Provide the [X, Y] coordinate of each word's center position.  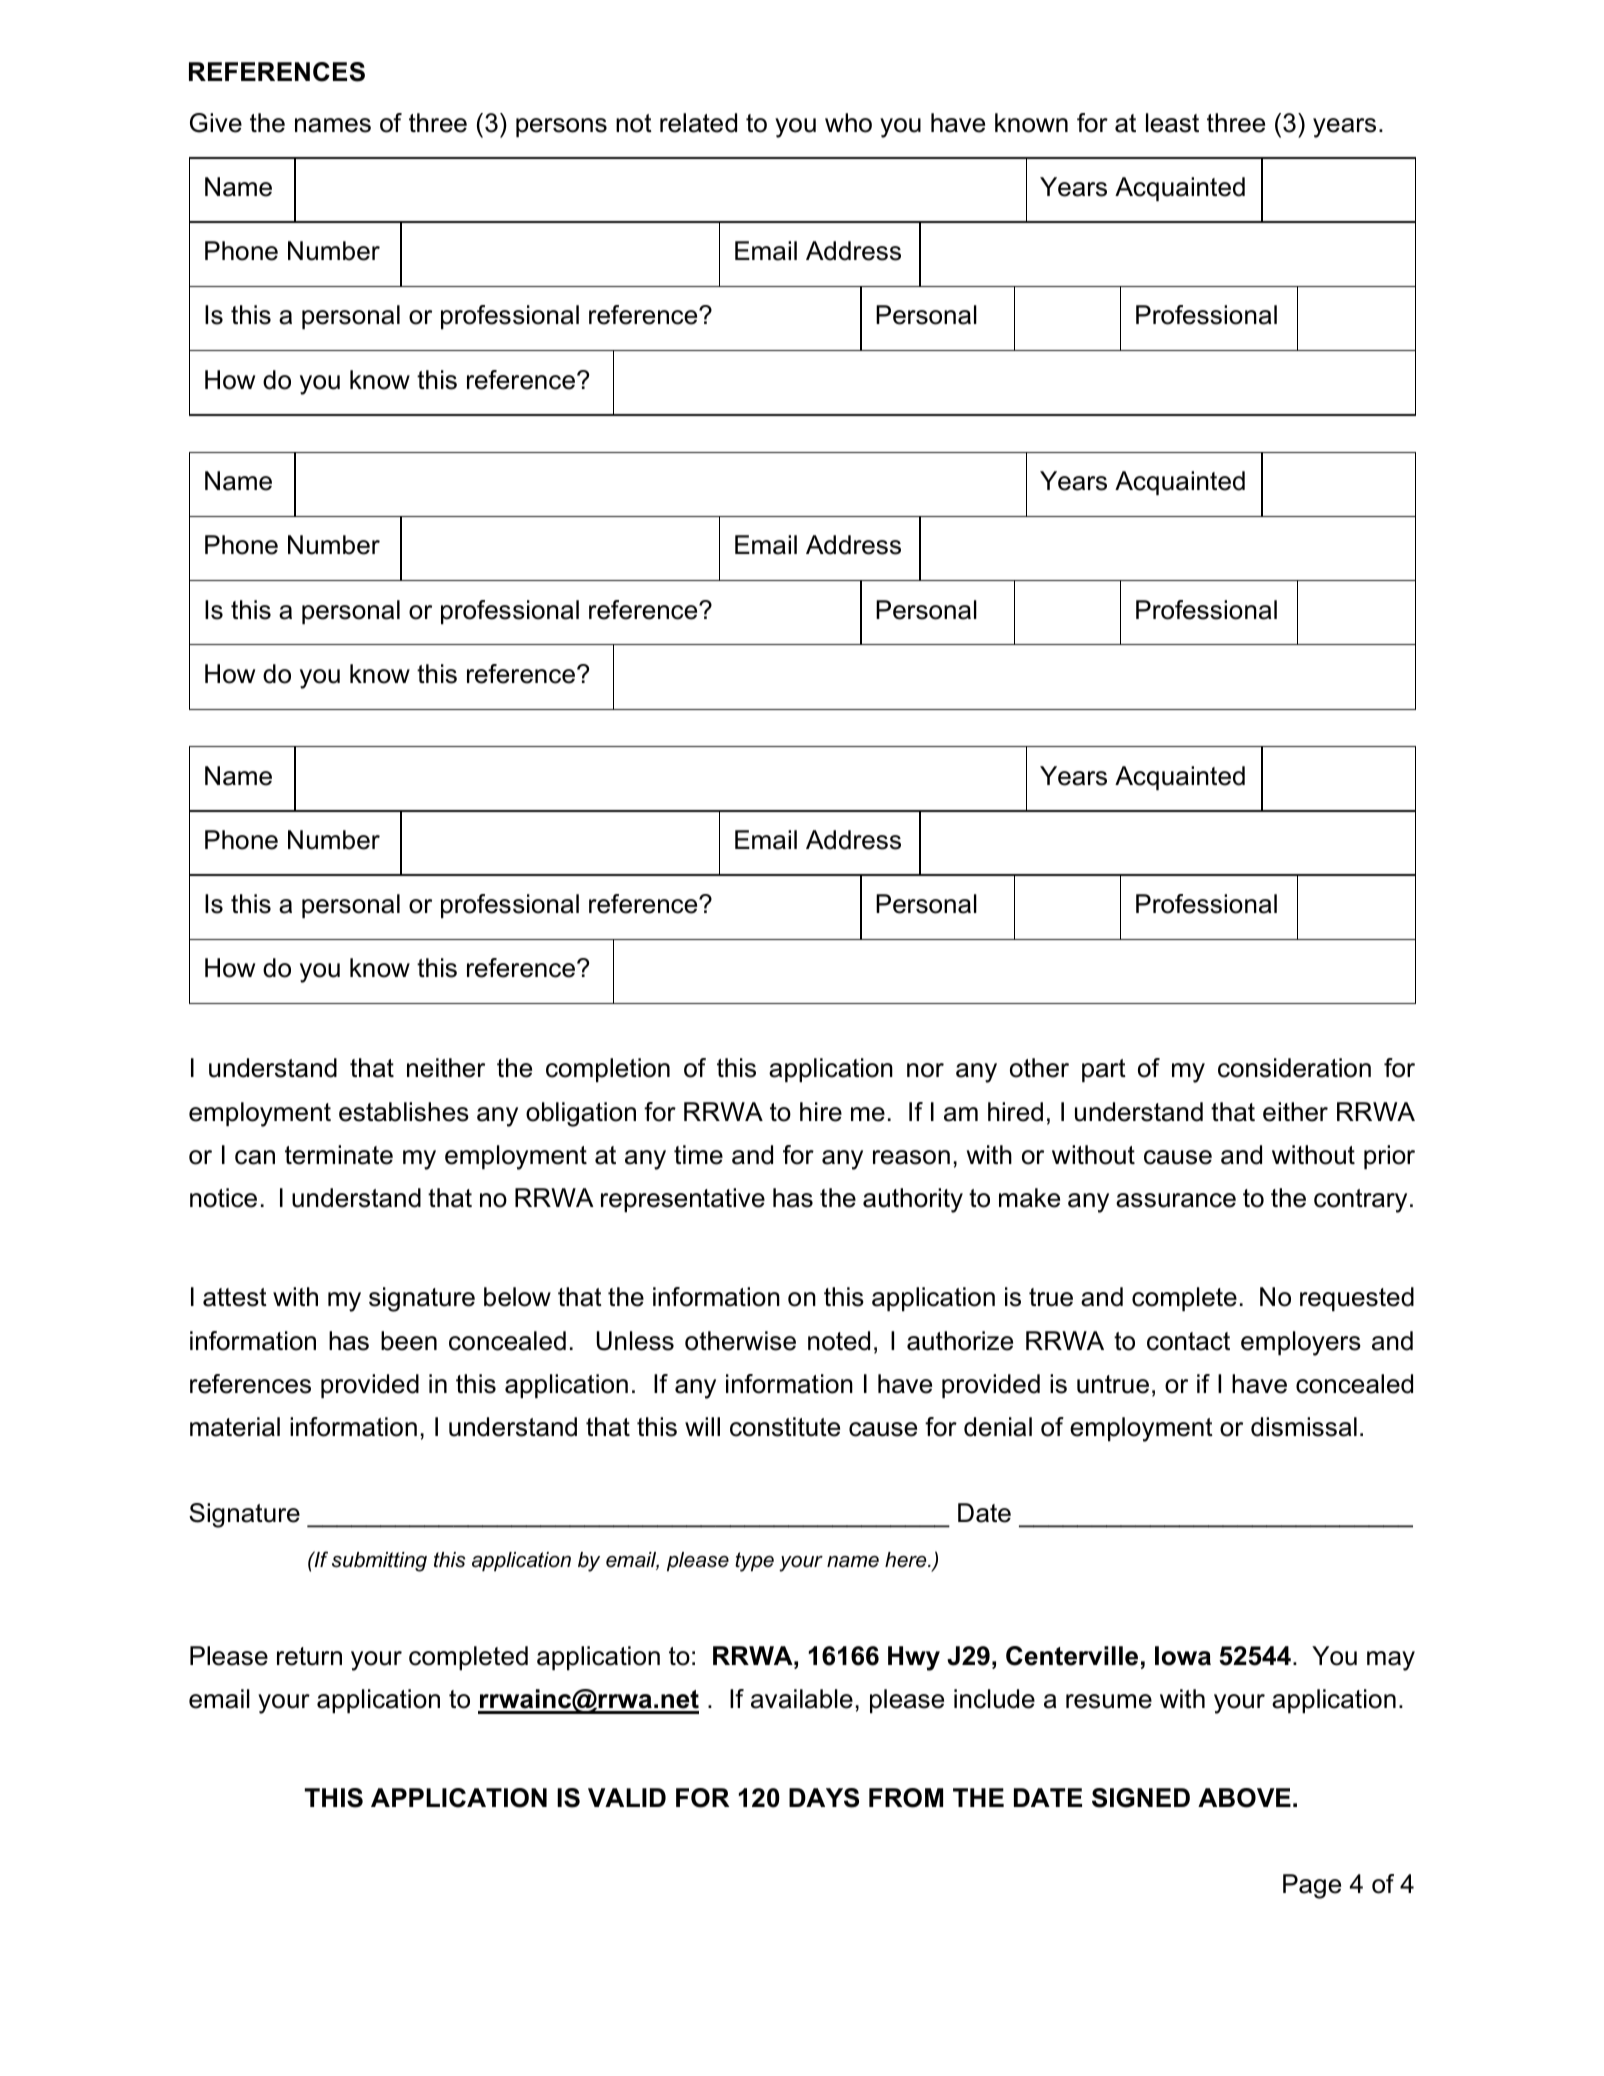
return [309, 1656]
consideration [1294, 1068]
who [848, 123]
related [698, 123]
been [409, 1341]
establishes [404, 1112]
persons [561, 127]
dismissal [1304, 1427]
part [1104, 1070]
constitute [785, 1427]
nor [925, 1070]
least [1172, 123]
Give [216, 123]
